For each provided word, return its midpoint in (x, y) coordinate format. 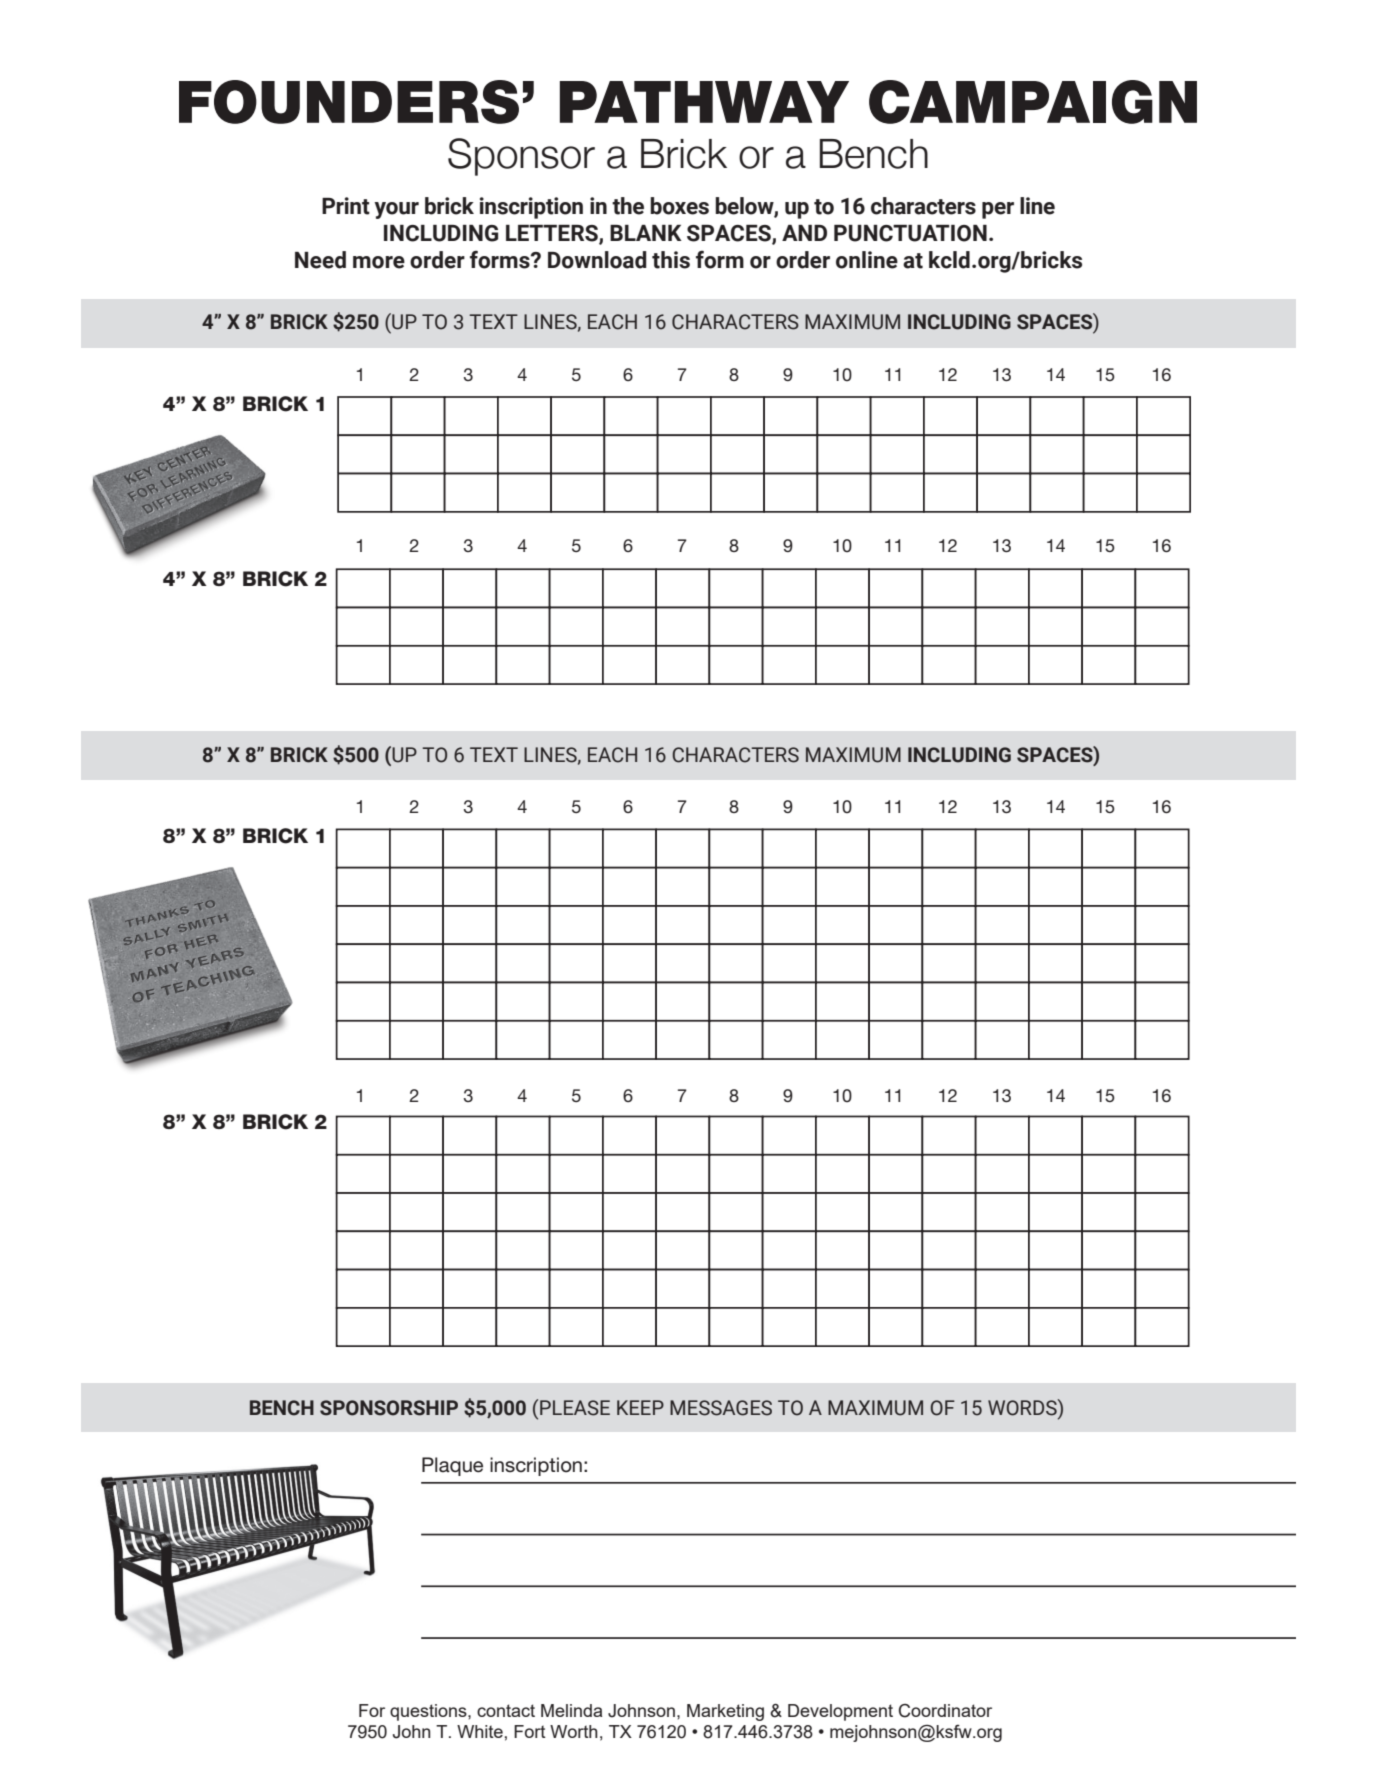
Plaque (452, 1466)
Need (320, 260)
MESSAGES (721, 1408)
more (379, 262)
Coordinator (945, 1711)
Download (597, 260)
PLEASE (575, 1408)
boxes (679, 206)
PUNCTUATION (910, 233)
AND (804, 233)
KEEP (640, 1407)
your (396, 210)
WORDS (1023, 1407)
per (998, 210)
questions (429, 1712)
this (671, 260)
